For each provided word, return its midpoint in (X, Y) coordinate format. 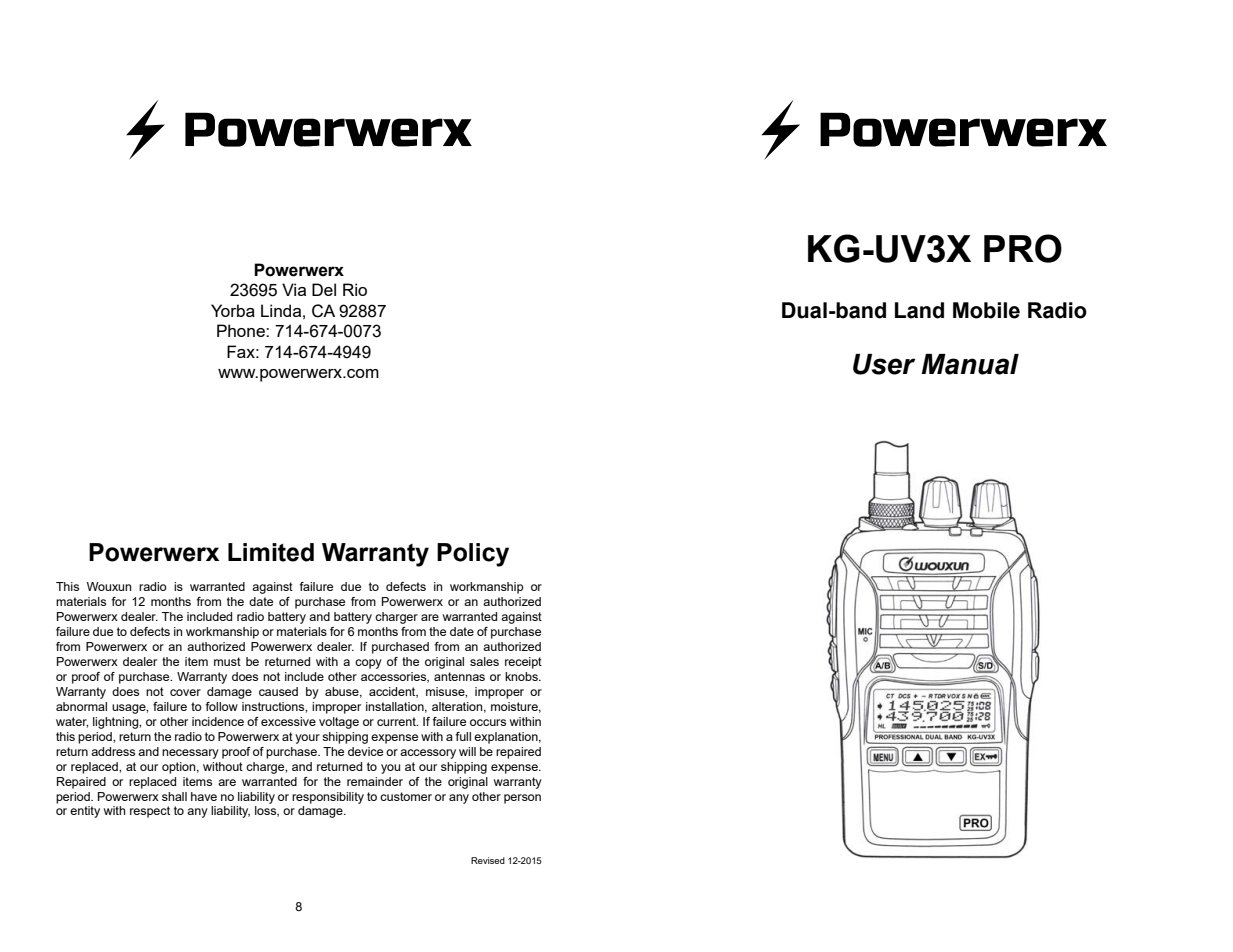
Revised (488, 860)
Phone (242, 330)
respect (150, 812)
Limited (271, 552)
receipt (523, 663)
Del (324, 289)
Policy (473, 555)
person (522, 799)
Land (919, 310)
